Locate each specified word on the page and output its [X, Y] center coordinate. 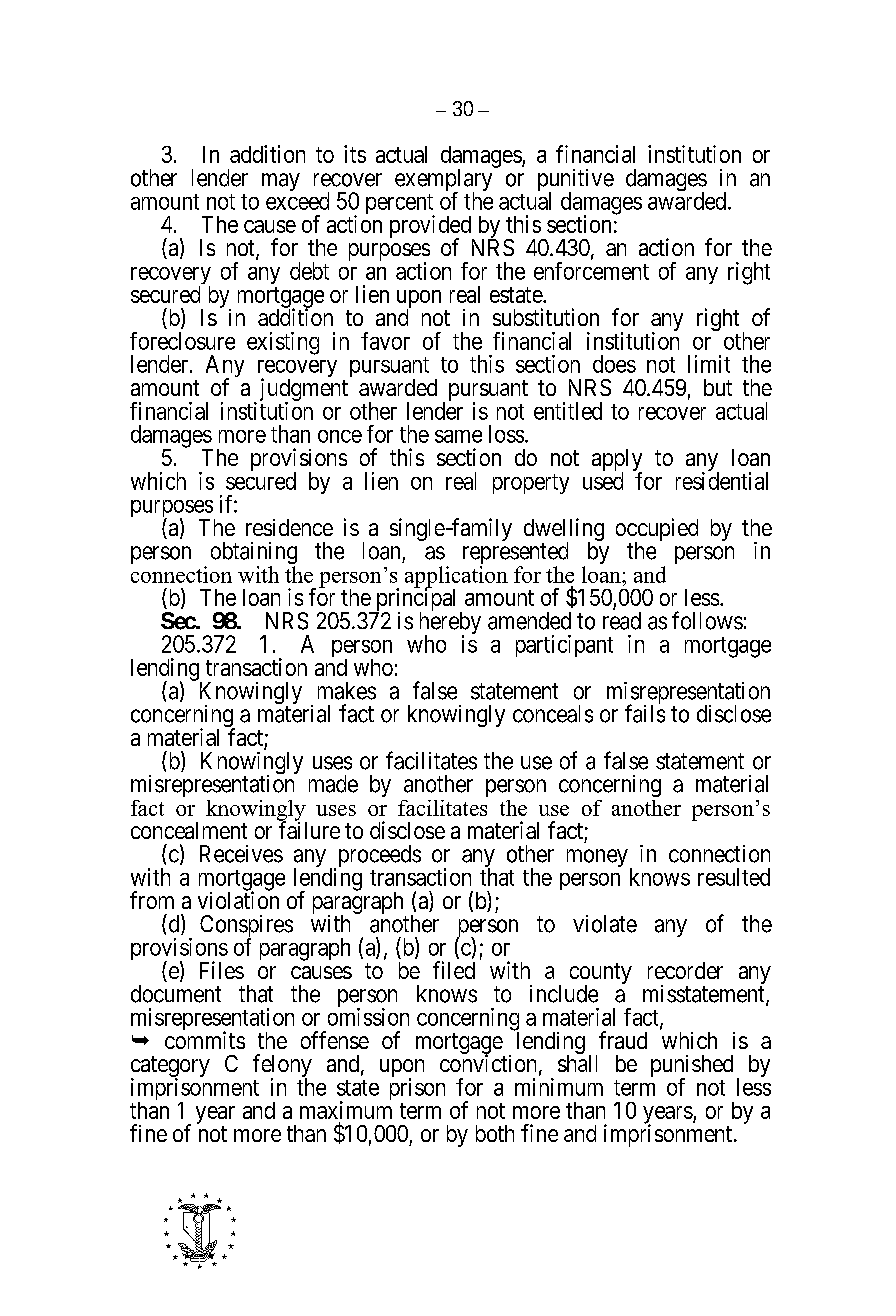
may [281, 182]
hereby [450, 624]
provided [432, 227]
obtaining [254, 554]
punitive [576, 181]
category [170, 1068]
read [622, 621]
